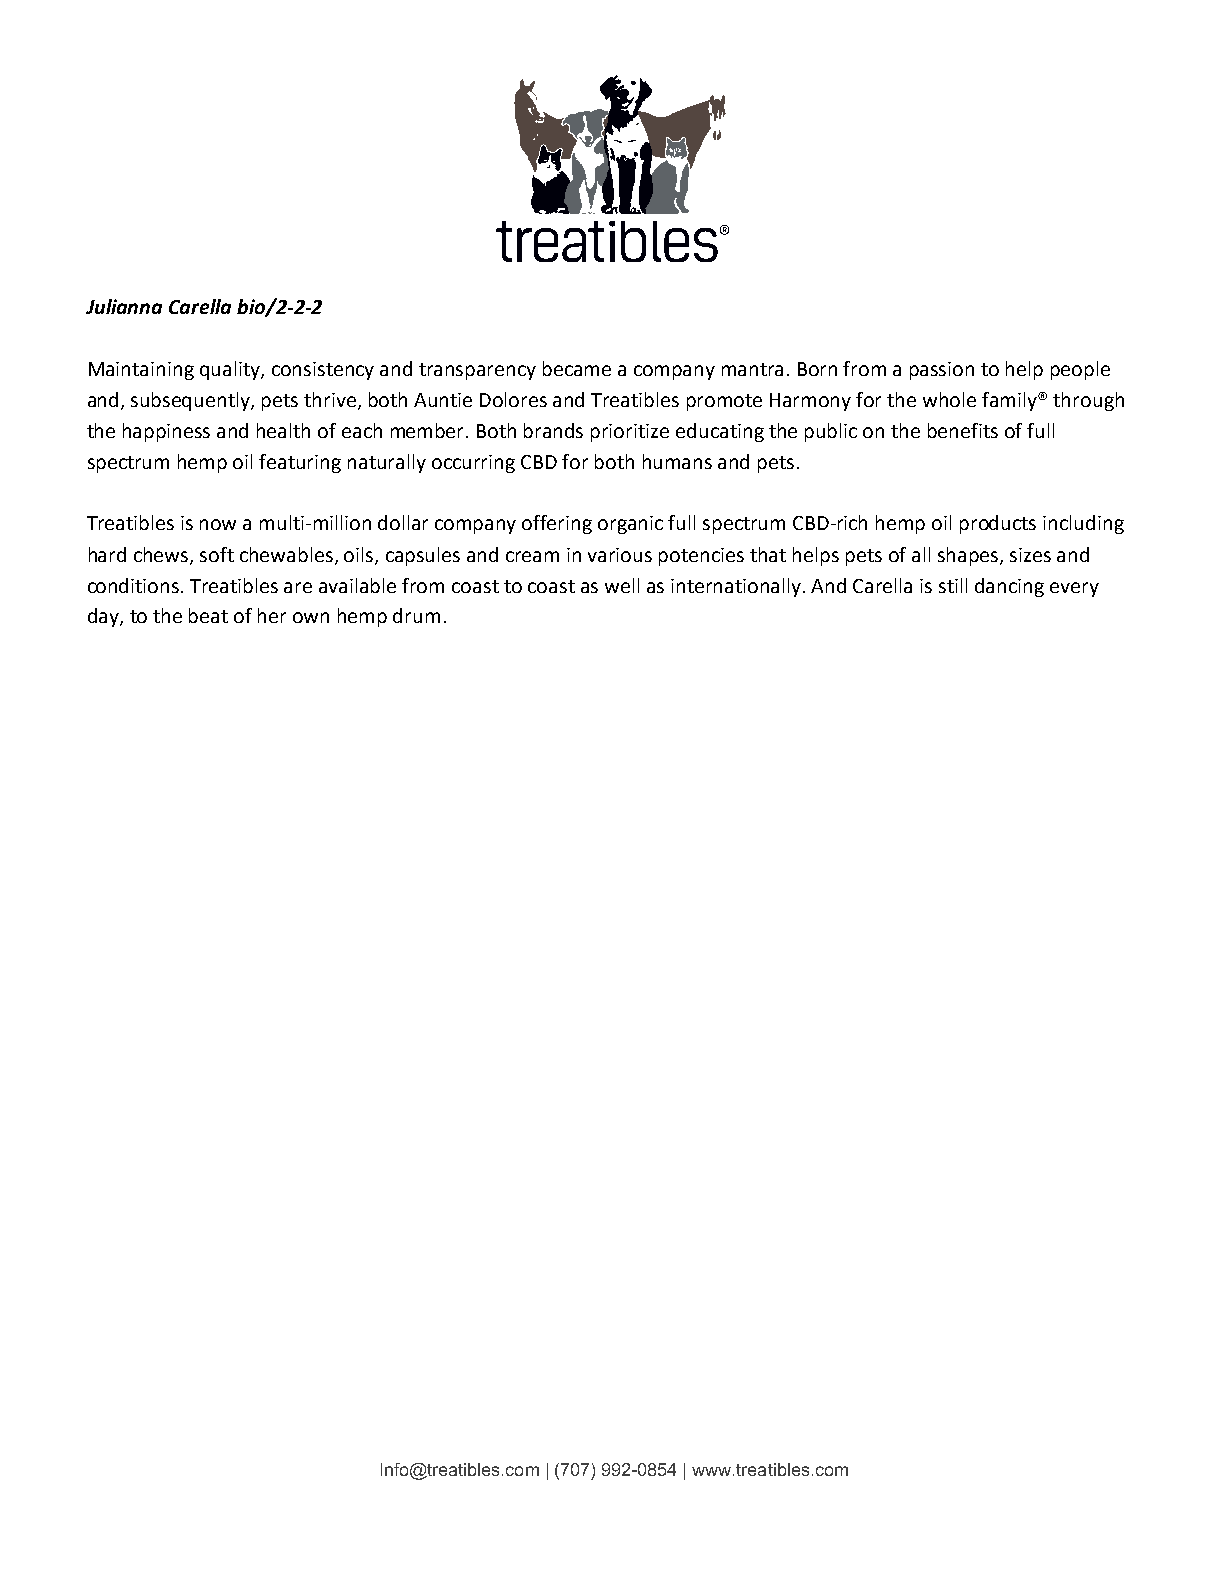  Describe the element at coordinates (622, 585) in the screenshot. I see `well` at that location.
